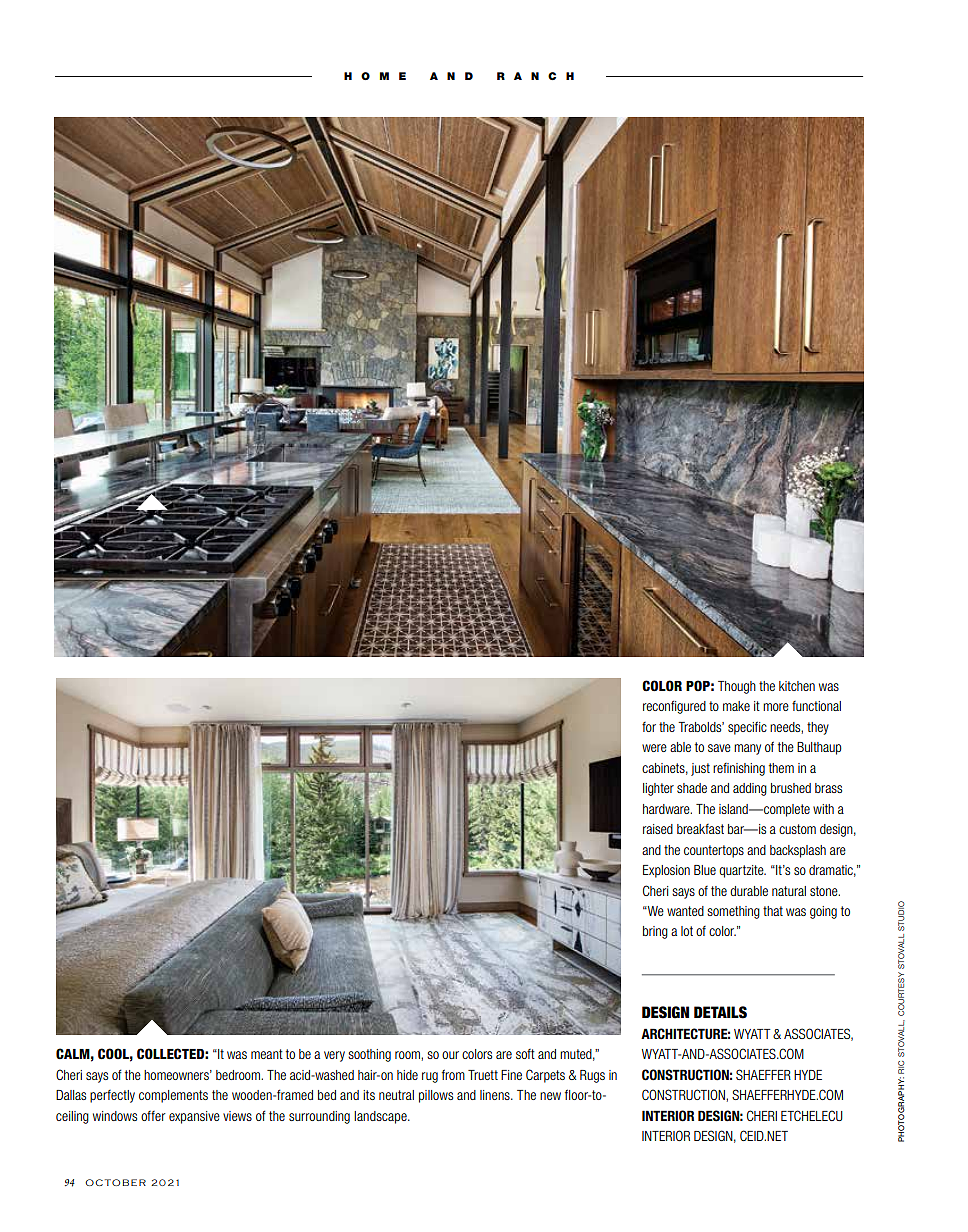 The height and width of the screenshot is (1232, 968). Describe the element at coordinates (685, 911) in the screenshot. I see `wanted` at that location.
